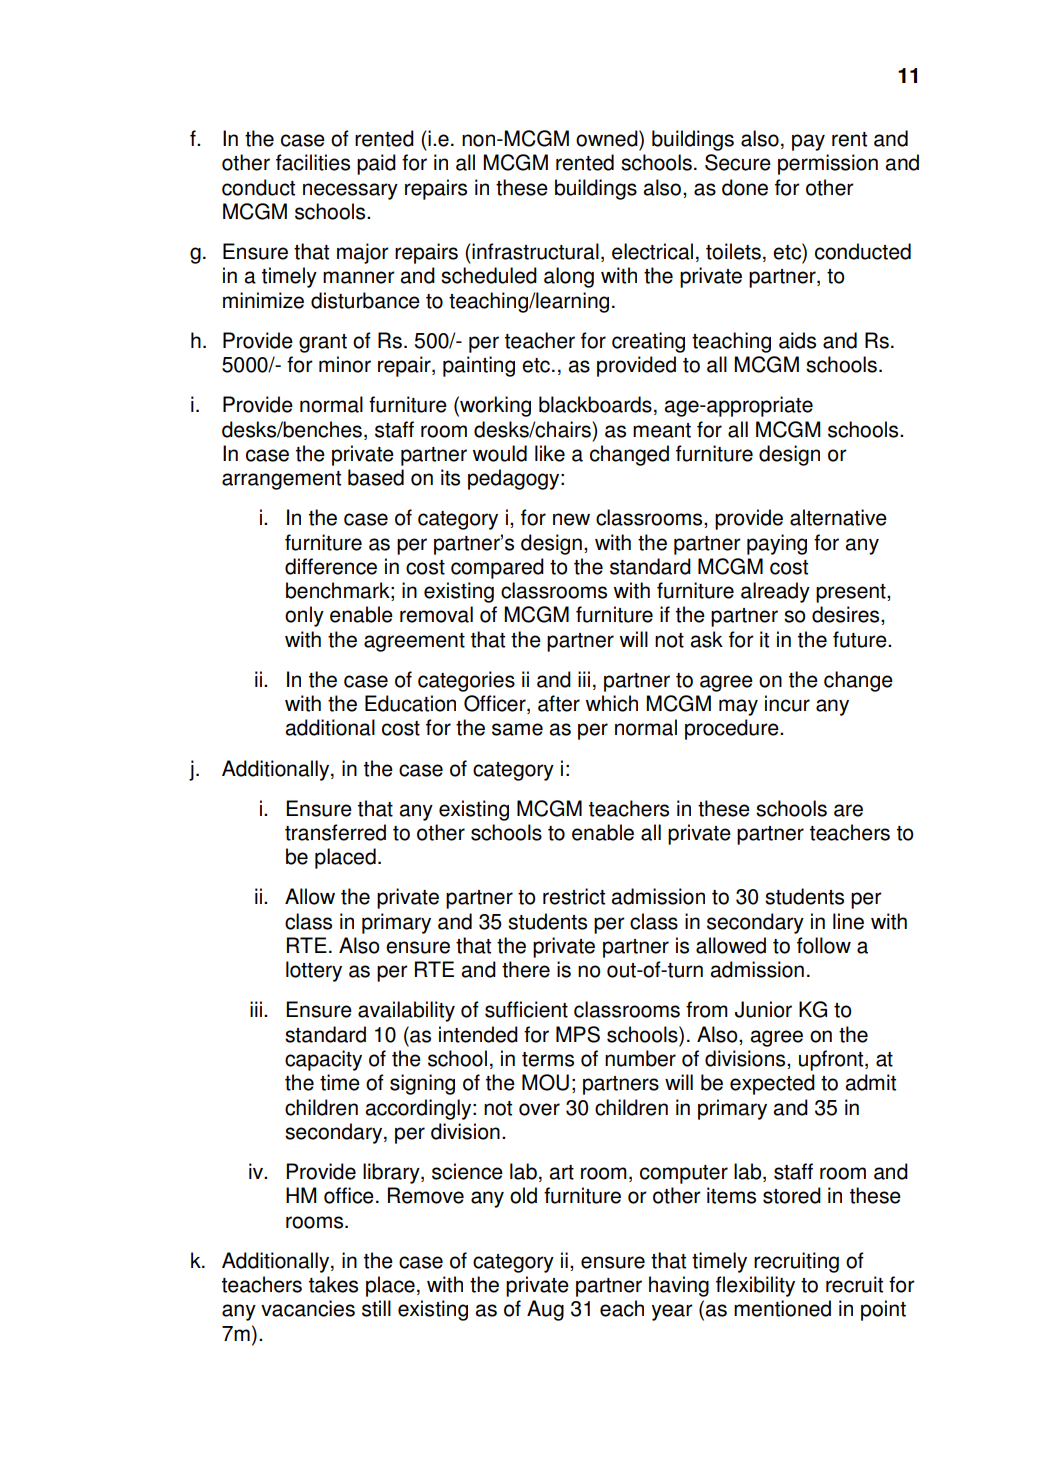 This screenshot has width=1047, height=1482. What do you see at coordinates (824, 945) in the screenshot?
I see `follow` at bounding box center [824, 945].
